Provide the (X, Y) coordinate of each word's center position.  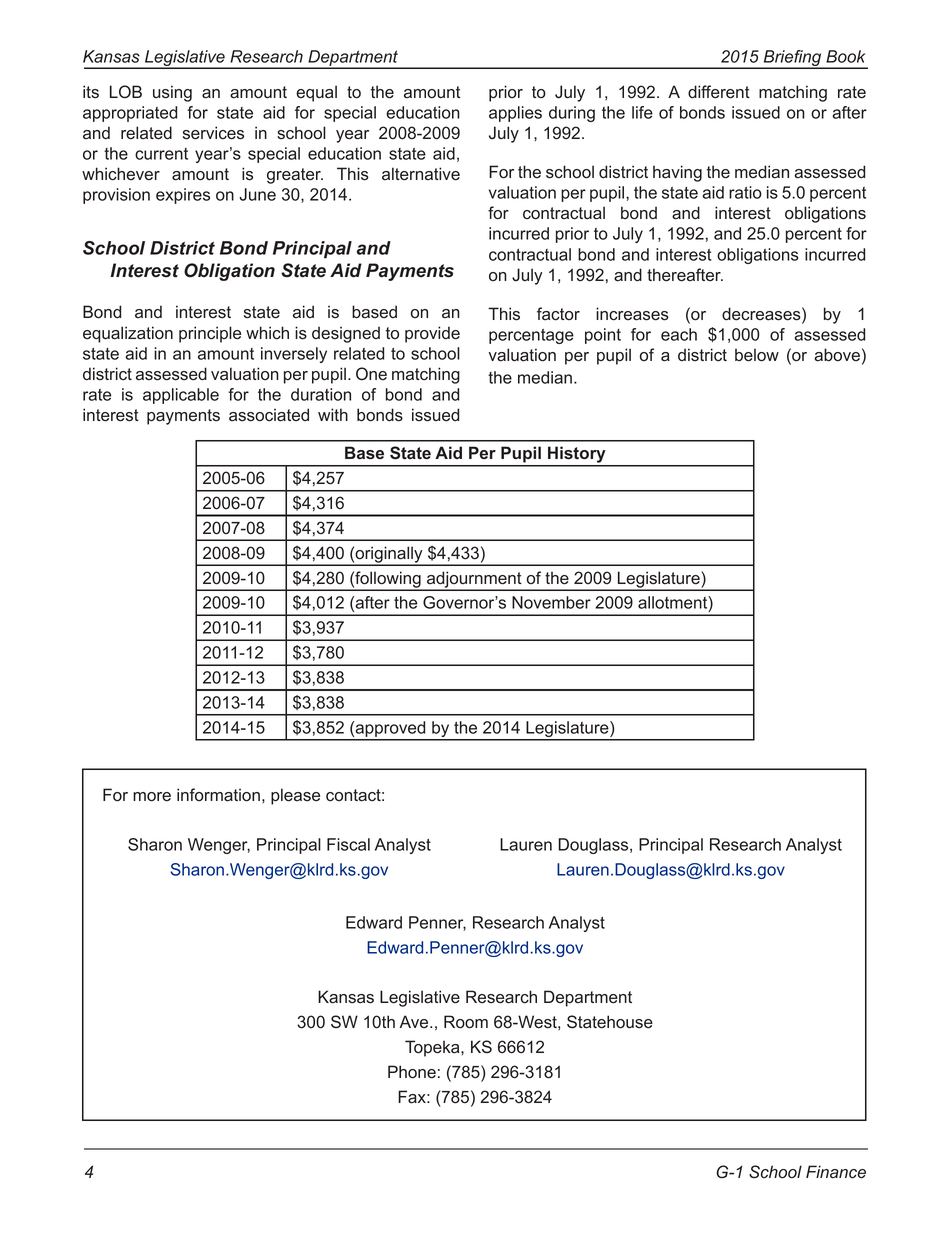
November (551, 602)
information (218, 795)
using (172, 93)
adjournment (474, 580)
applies (515, 114)
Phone (412, 1072)
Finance (836, 1172)
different (719, 92)
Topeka (433, 1048)
